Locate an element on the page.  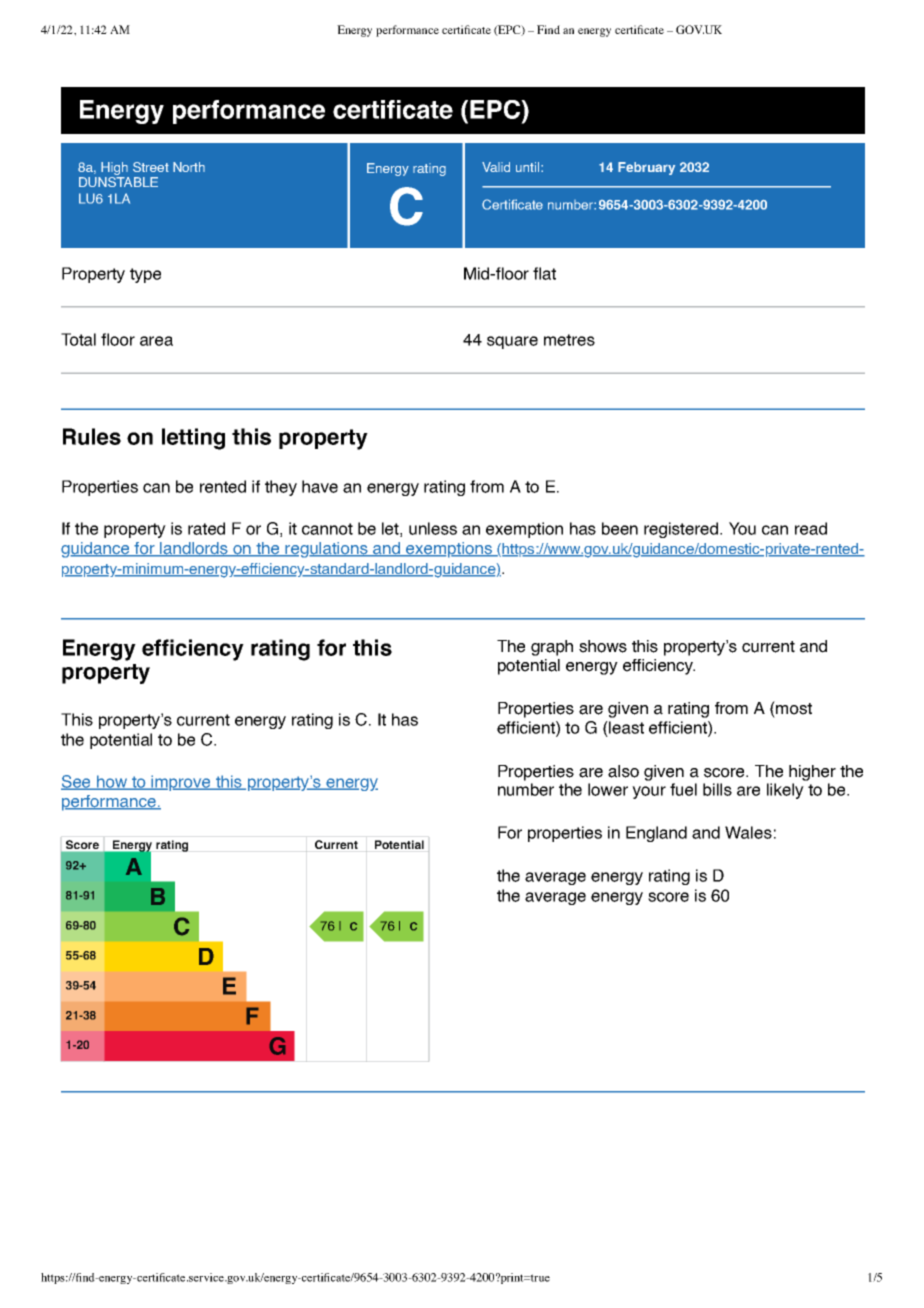
Wales is located at coordinates (748, 832).
